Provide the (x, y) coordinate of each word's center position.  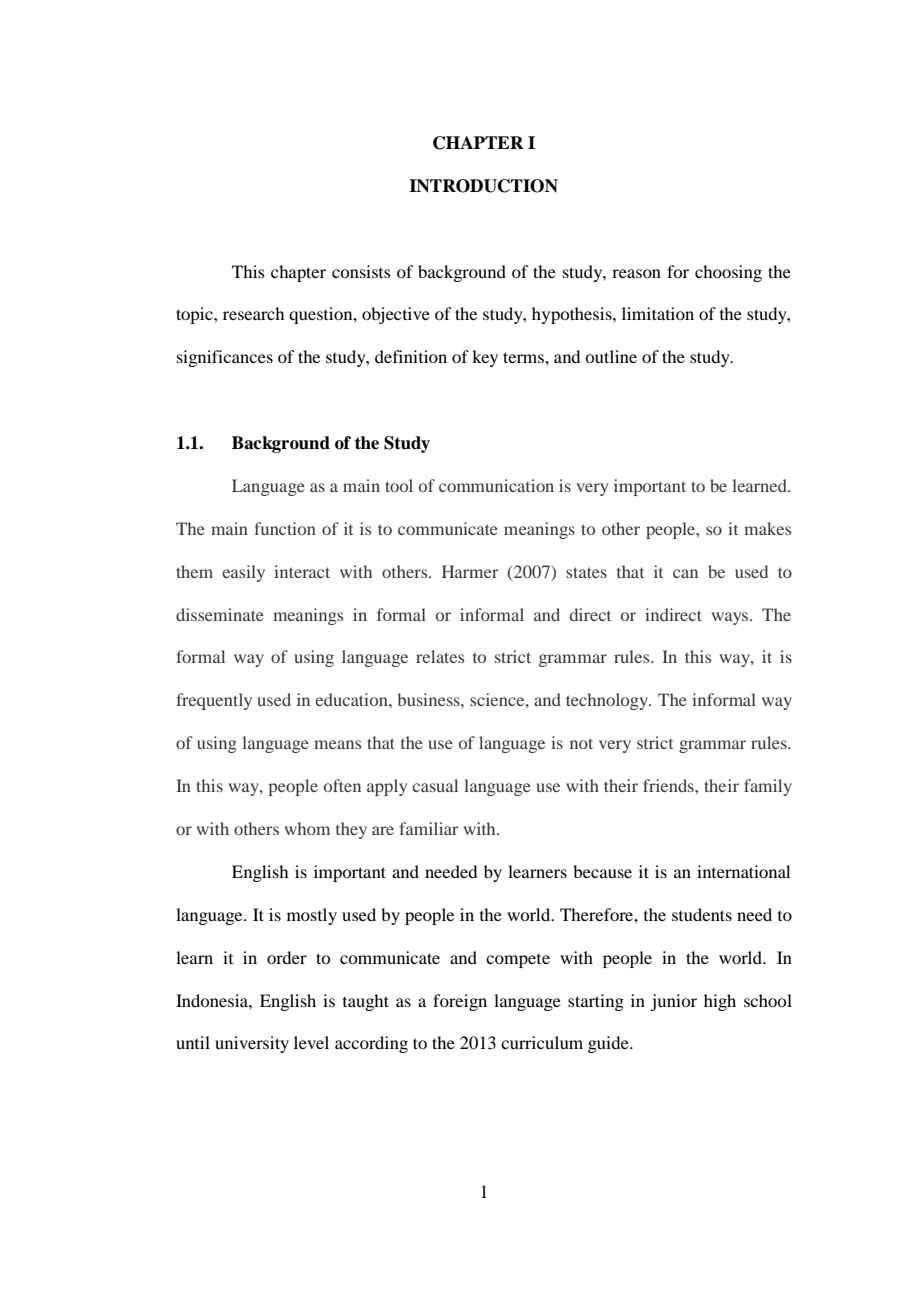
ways (731, 618)
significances (225, 358)
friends (669, 785)
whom (307, 828)
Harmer (470, 571)
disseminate (220, 614)
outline (611, 356)
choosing (728, 273)
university (252, 1044)
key (485, 358)
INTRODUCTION (483, 186)
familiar (429, 828)
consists (361, 271)
